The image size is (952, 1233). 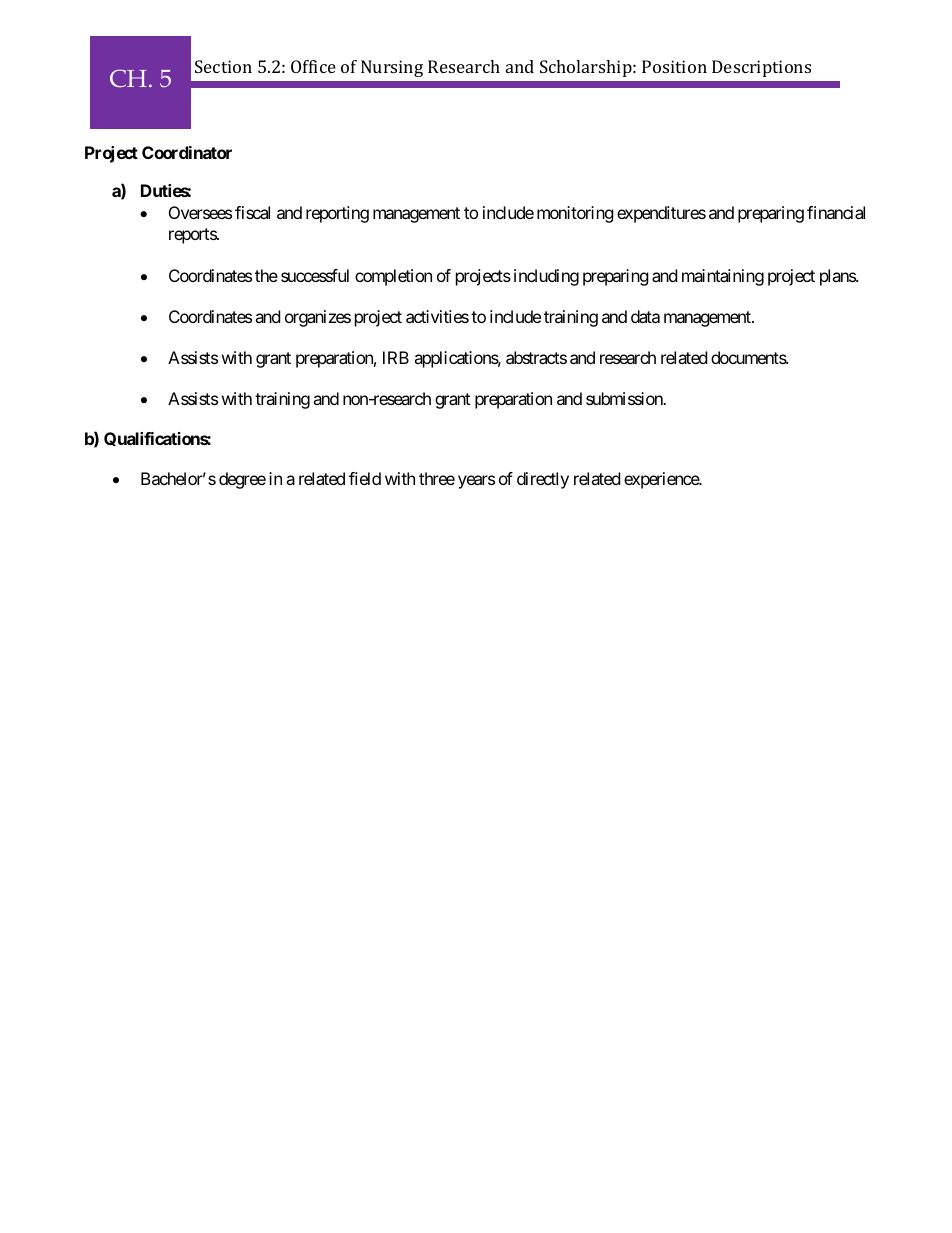 I want to click on degree, so click(x=242, y=480).
